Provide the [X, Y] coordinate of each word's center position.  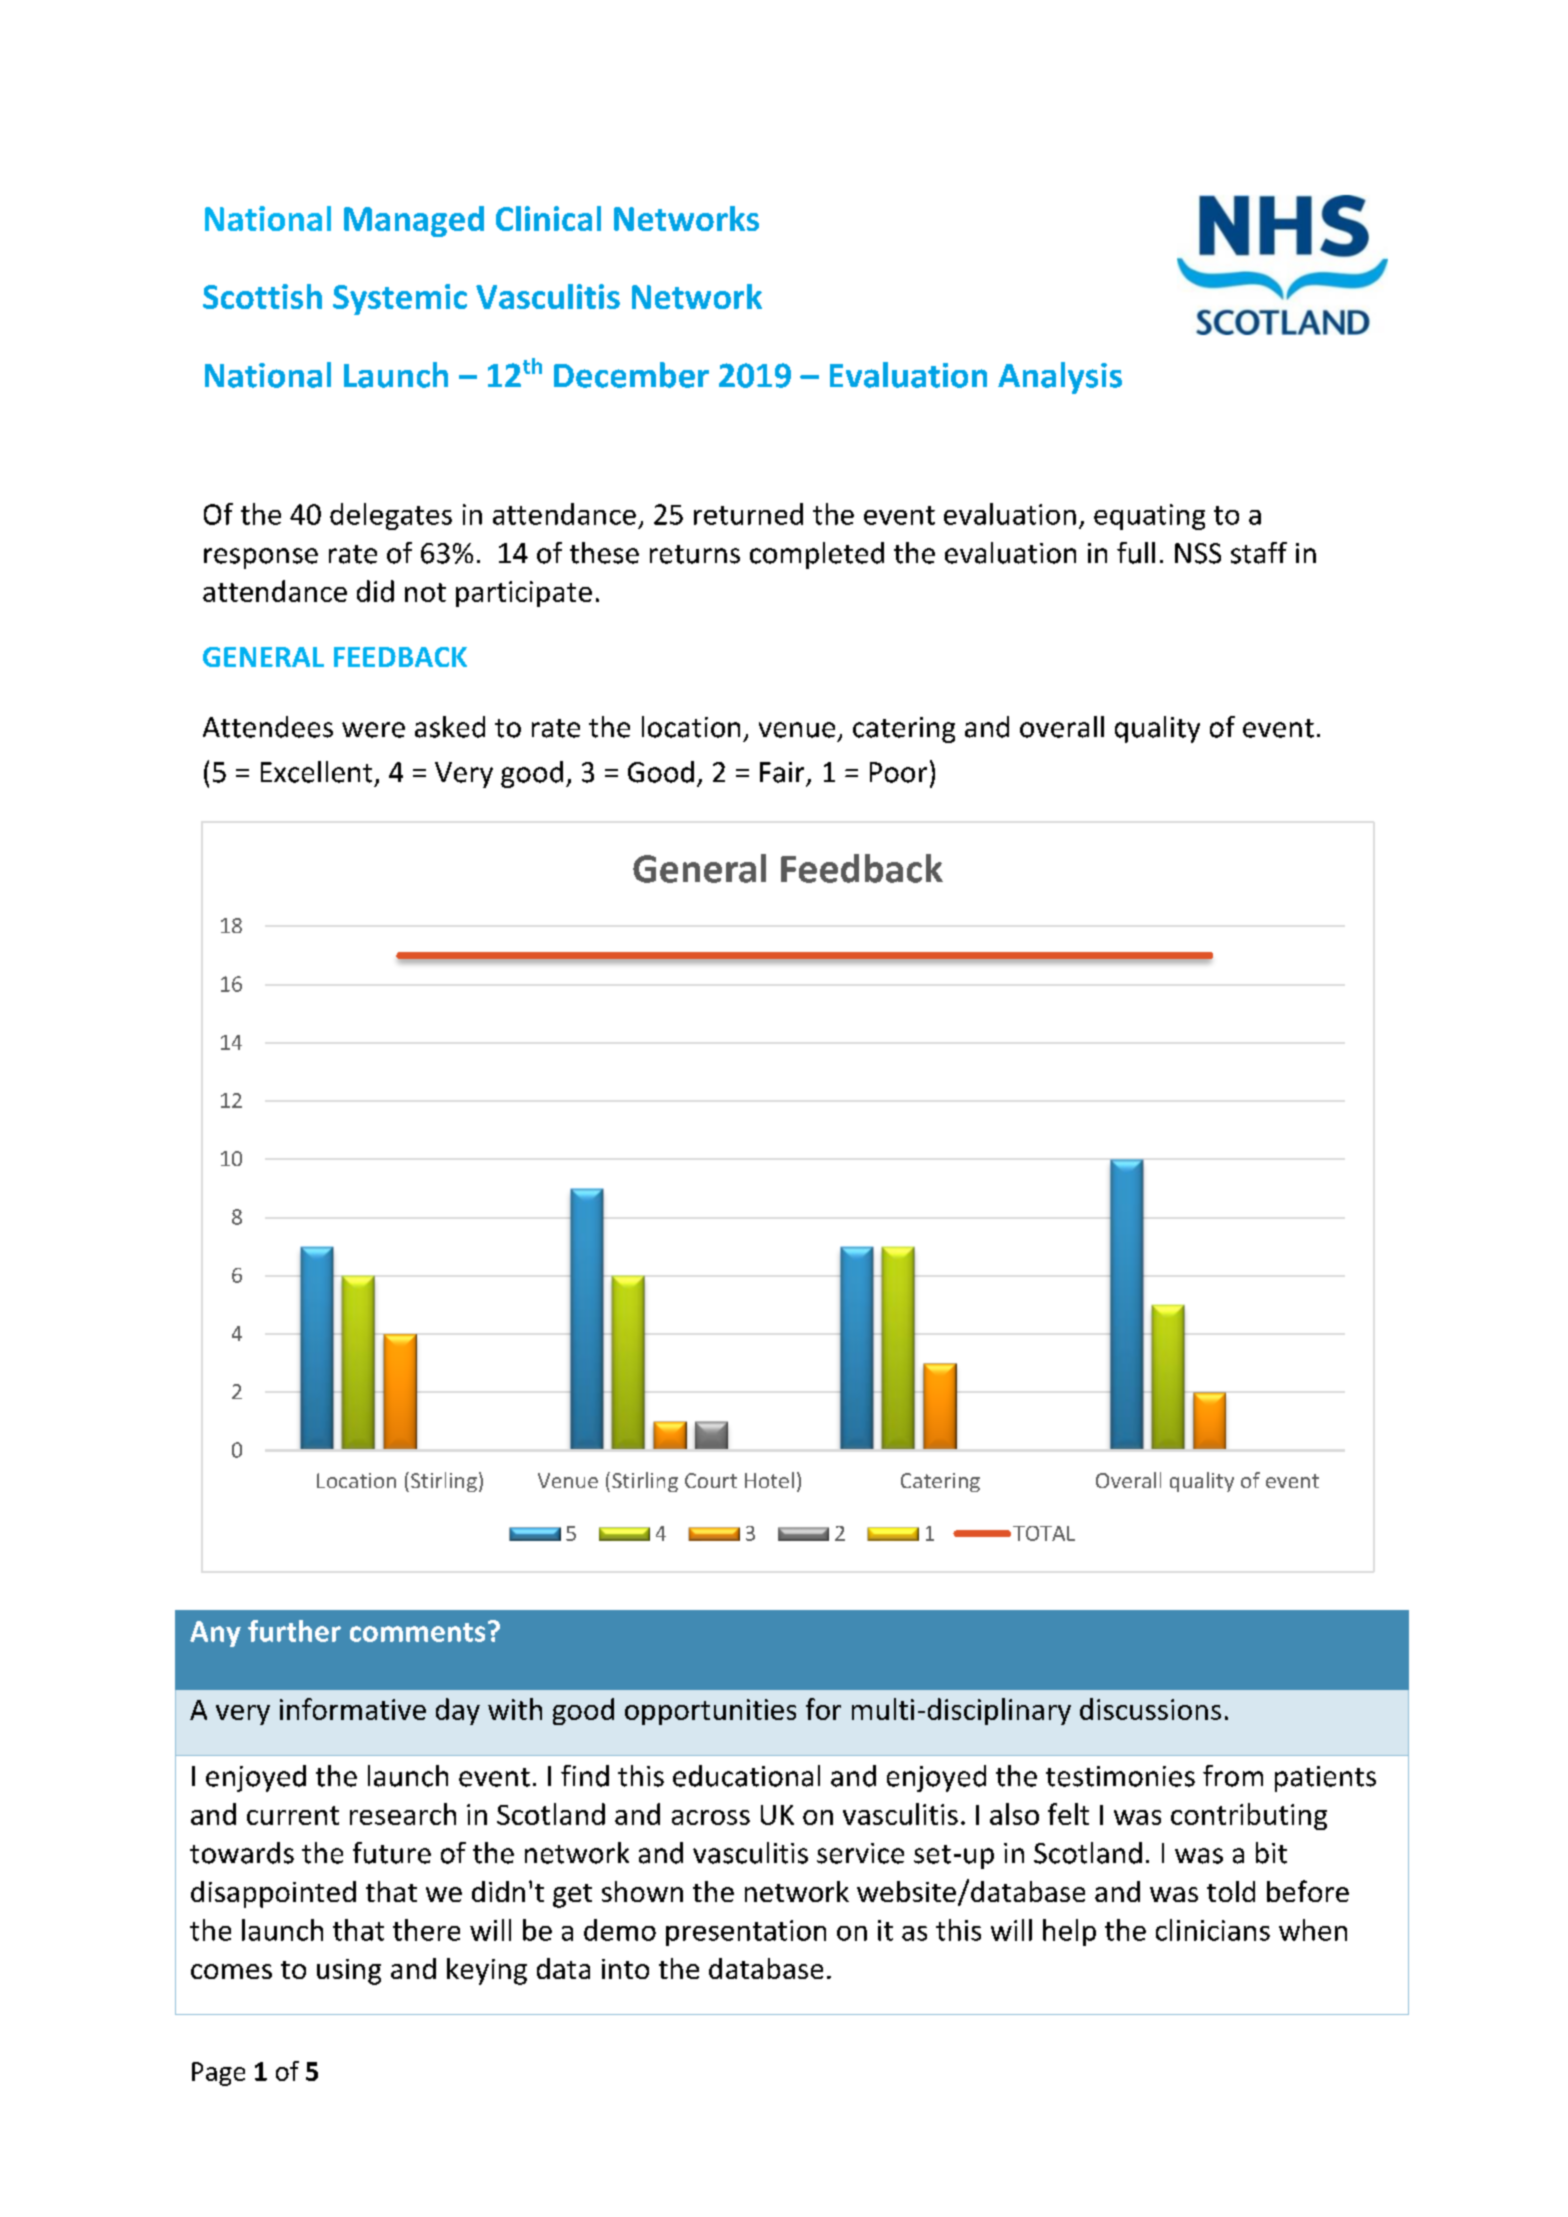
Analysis [1060, 378]
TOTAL [1044, 1533]
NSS [1198, 553]
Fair [782, 772]
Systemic [400, 299]
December [631, 375]
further [294, 1631]
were [373, 730]
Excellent [316, 772]
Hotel [769, 1480]
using [349, 1972]
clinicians [1213, 1930]
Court [711, 1480]
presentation [746, 1933]
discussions [1150, 1709]
